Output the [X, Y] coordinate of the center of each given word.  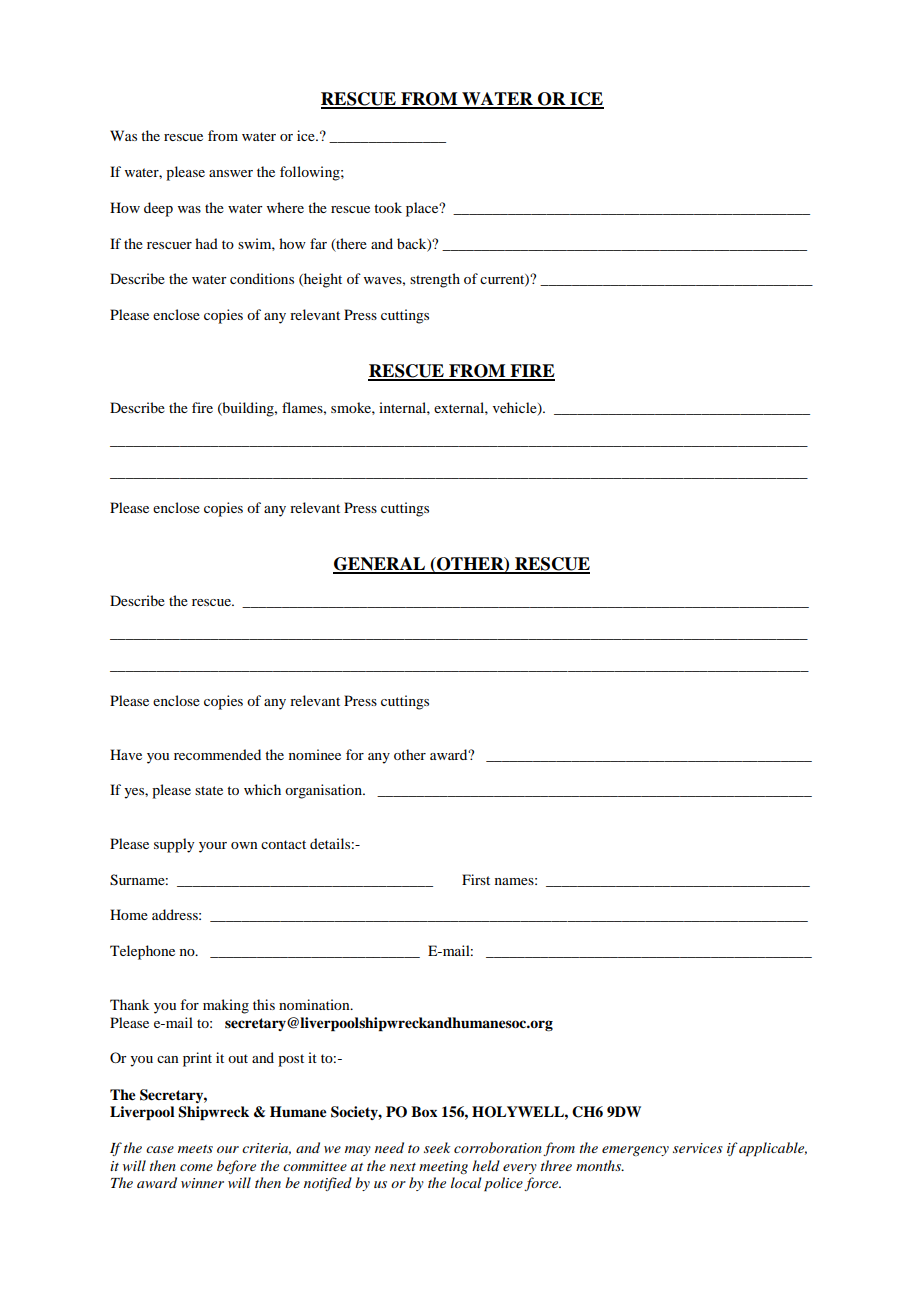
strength [435, 280]
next [403, 1167]
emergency [635, 1151]
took [388, 207]
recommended [217, 754]
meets [195, 1149]
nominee [315, 754]
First [476, 879]
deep [158, 209]
